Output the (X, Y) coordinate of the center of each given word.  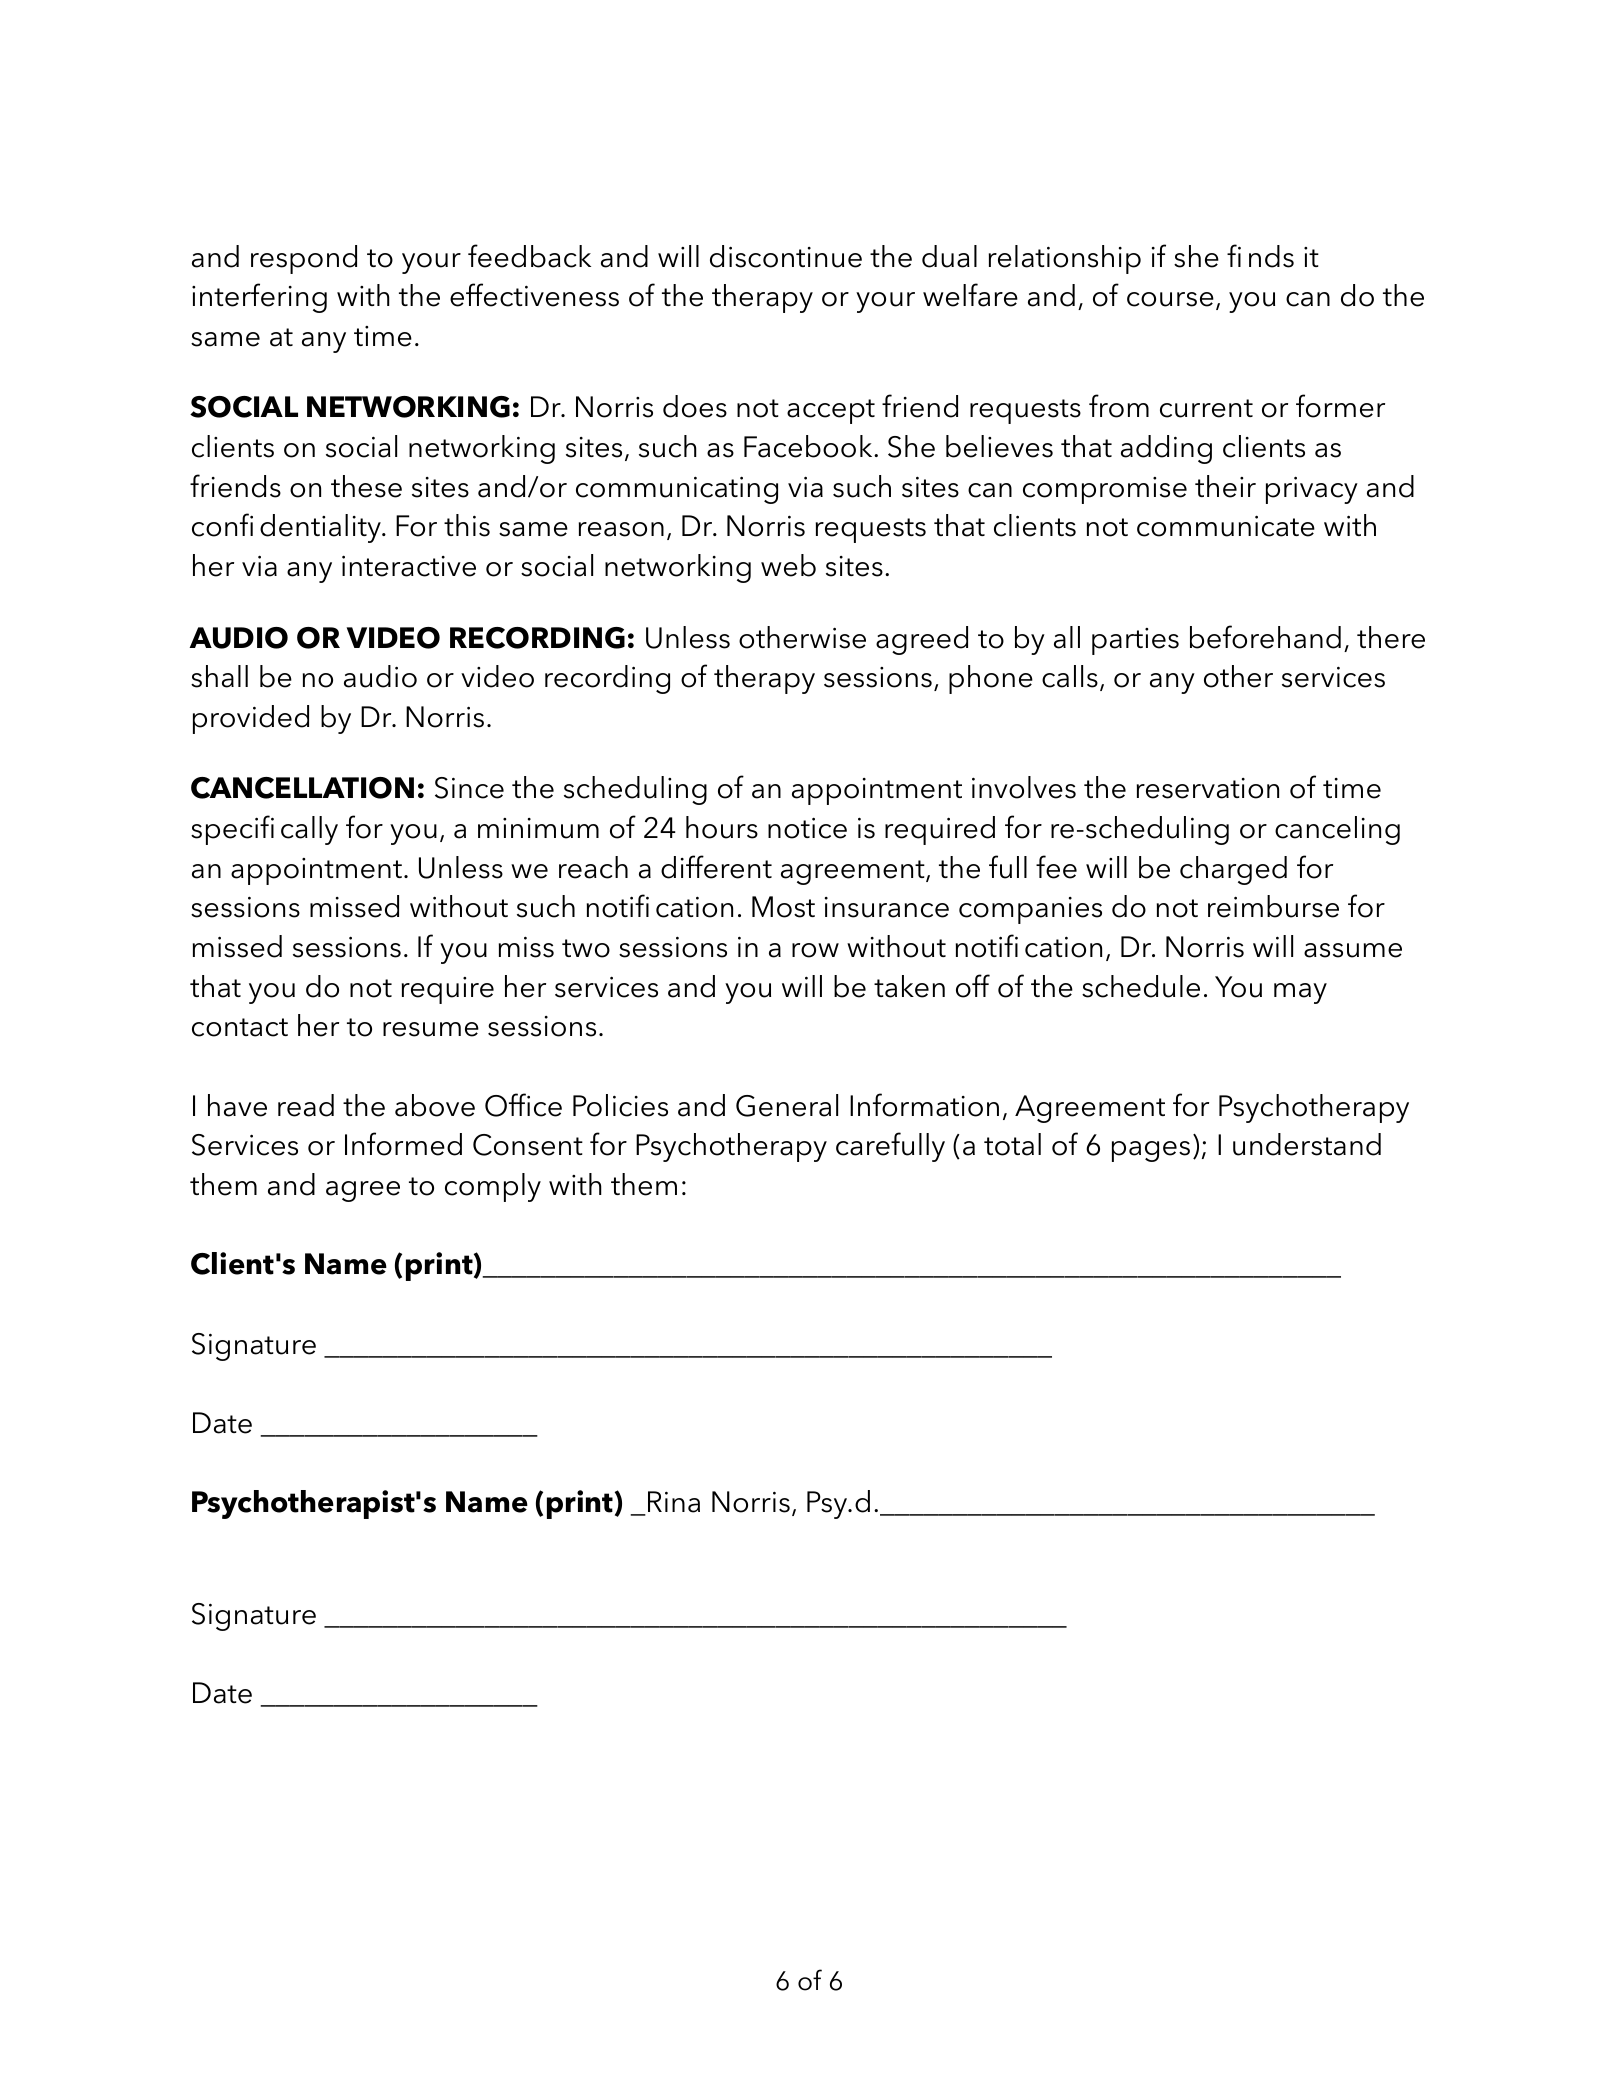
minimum (538, 828)
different (716, 867)
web (788, 565)
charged (1233, 870)
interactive (409, 566)
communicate (1226, 526)
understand (1307, 1144)
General (787, 1105)
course (1170, 299)
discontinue (786, 256)
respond (304, 259)
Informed (403, 1144)
